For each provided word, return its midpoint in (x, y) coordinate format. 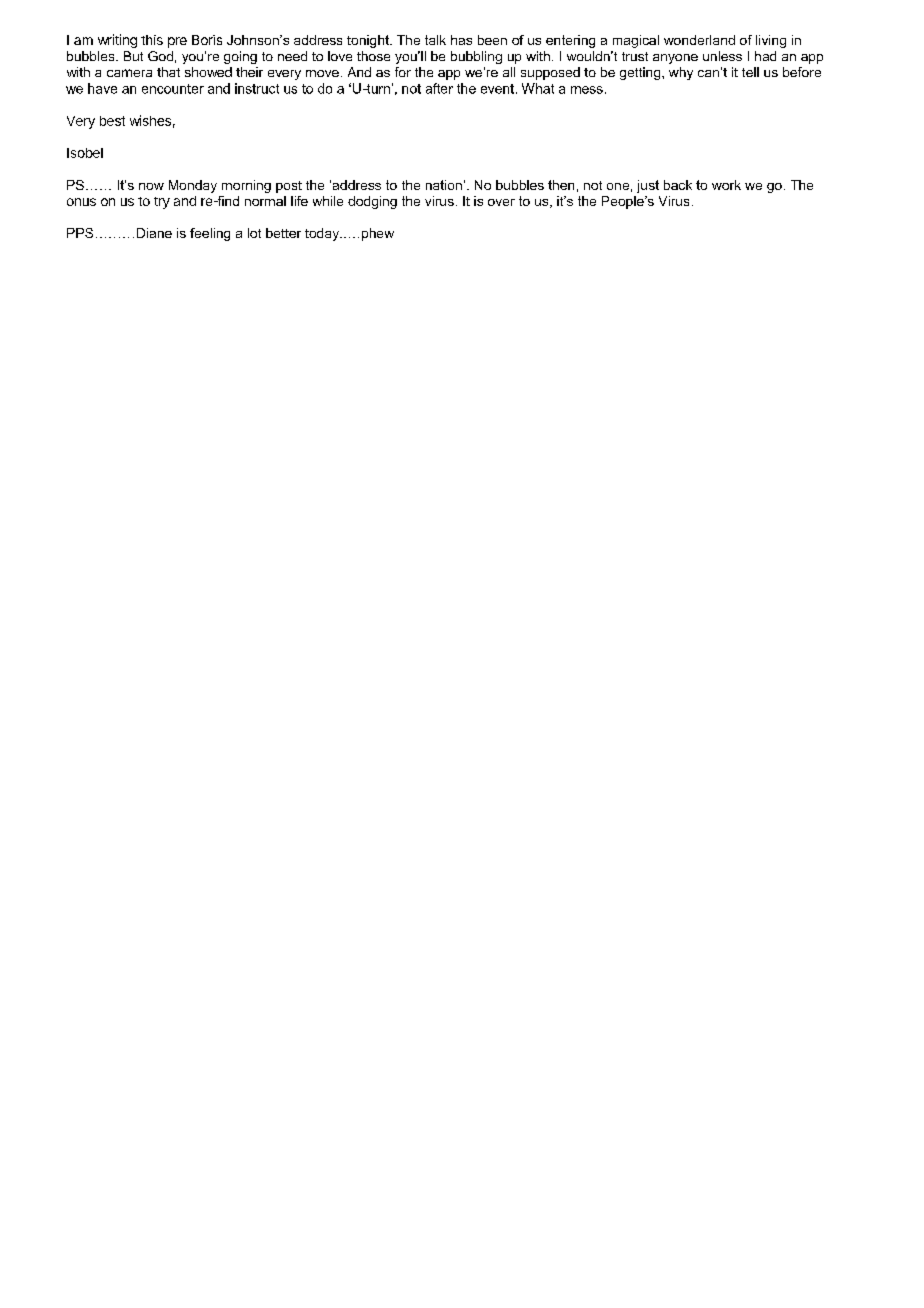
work (726, 185)
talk (435, 40)
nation (444, 185)
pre (177, 42)
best (112, 121)
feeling (210, 234)
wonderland (699, 40)
